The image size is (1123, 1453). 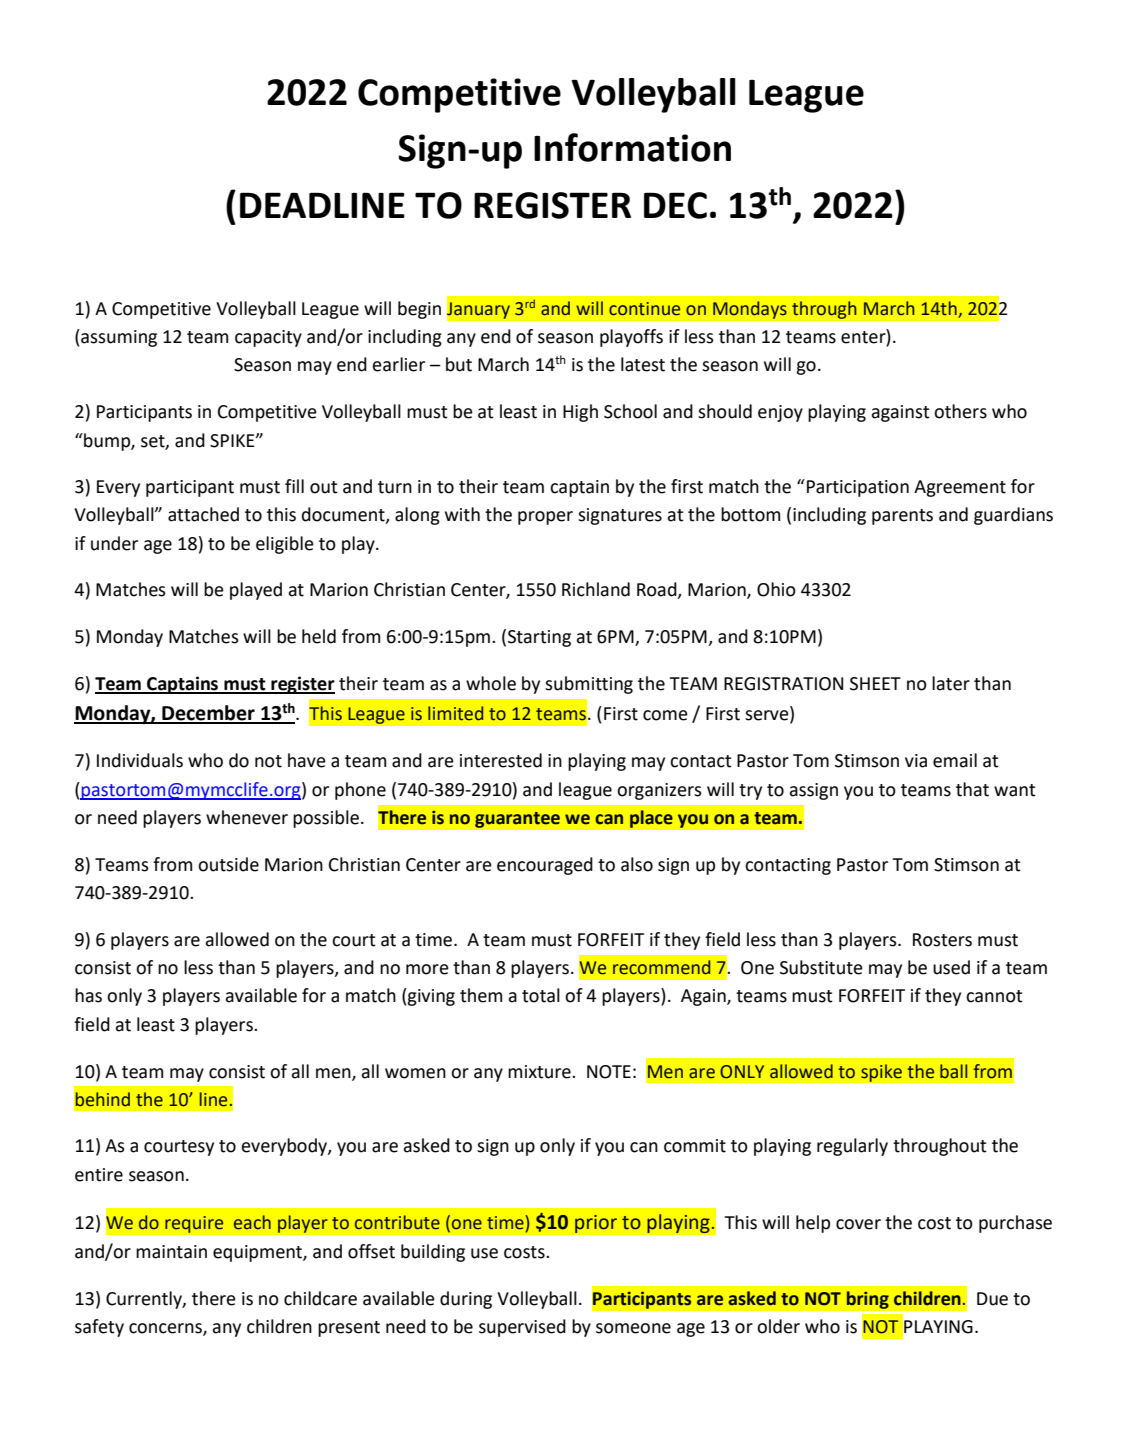 I want to click on continue, so click(x=644, y=309).
